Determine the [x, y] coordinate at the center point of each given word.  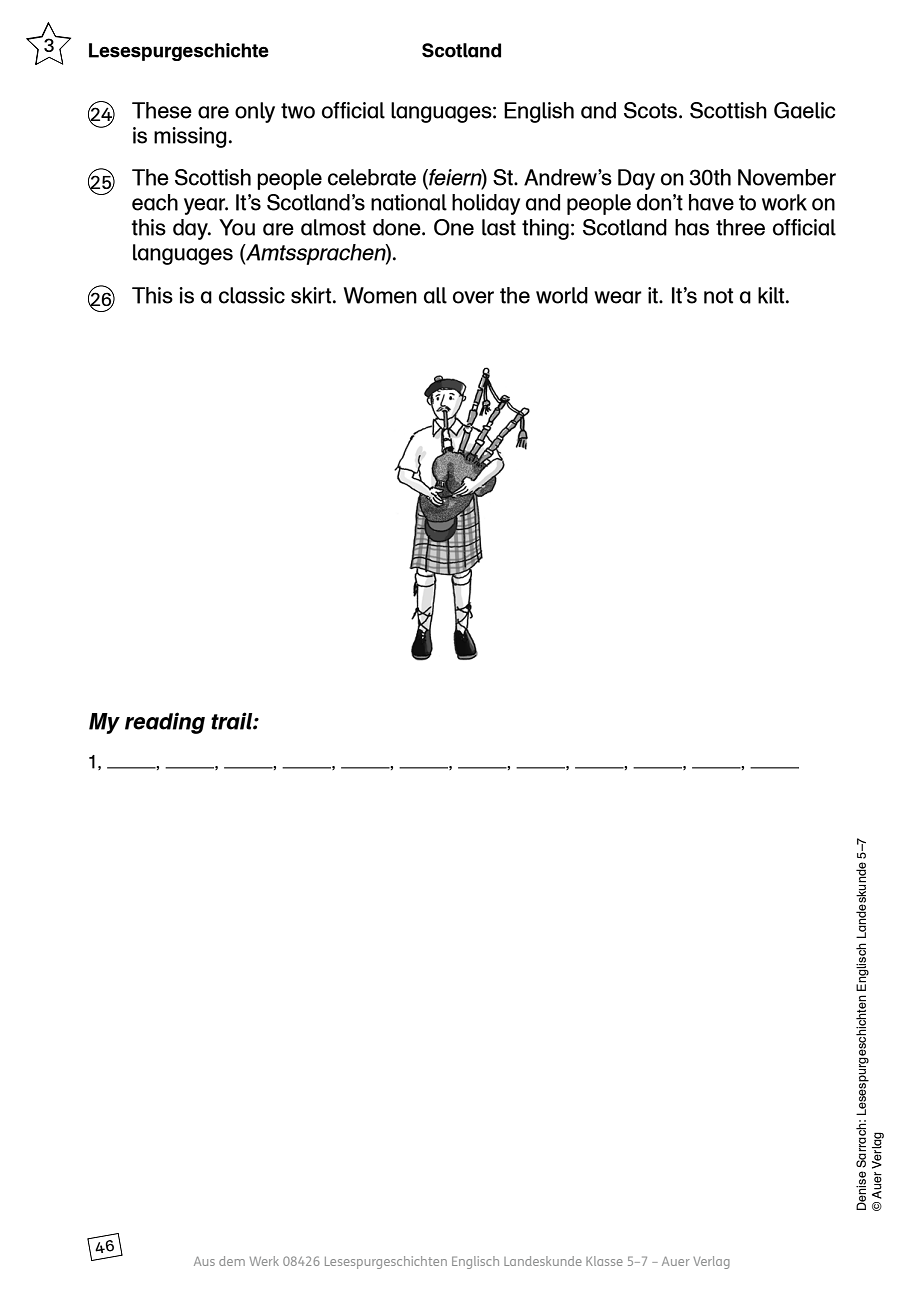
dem [232, 1261]
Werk [264, 1261]
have [711, 202]
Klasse [604, 1261]
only [255, 112]
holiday [486, 204]
